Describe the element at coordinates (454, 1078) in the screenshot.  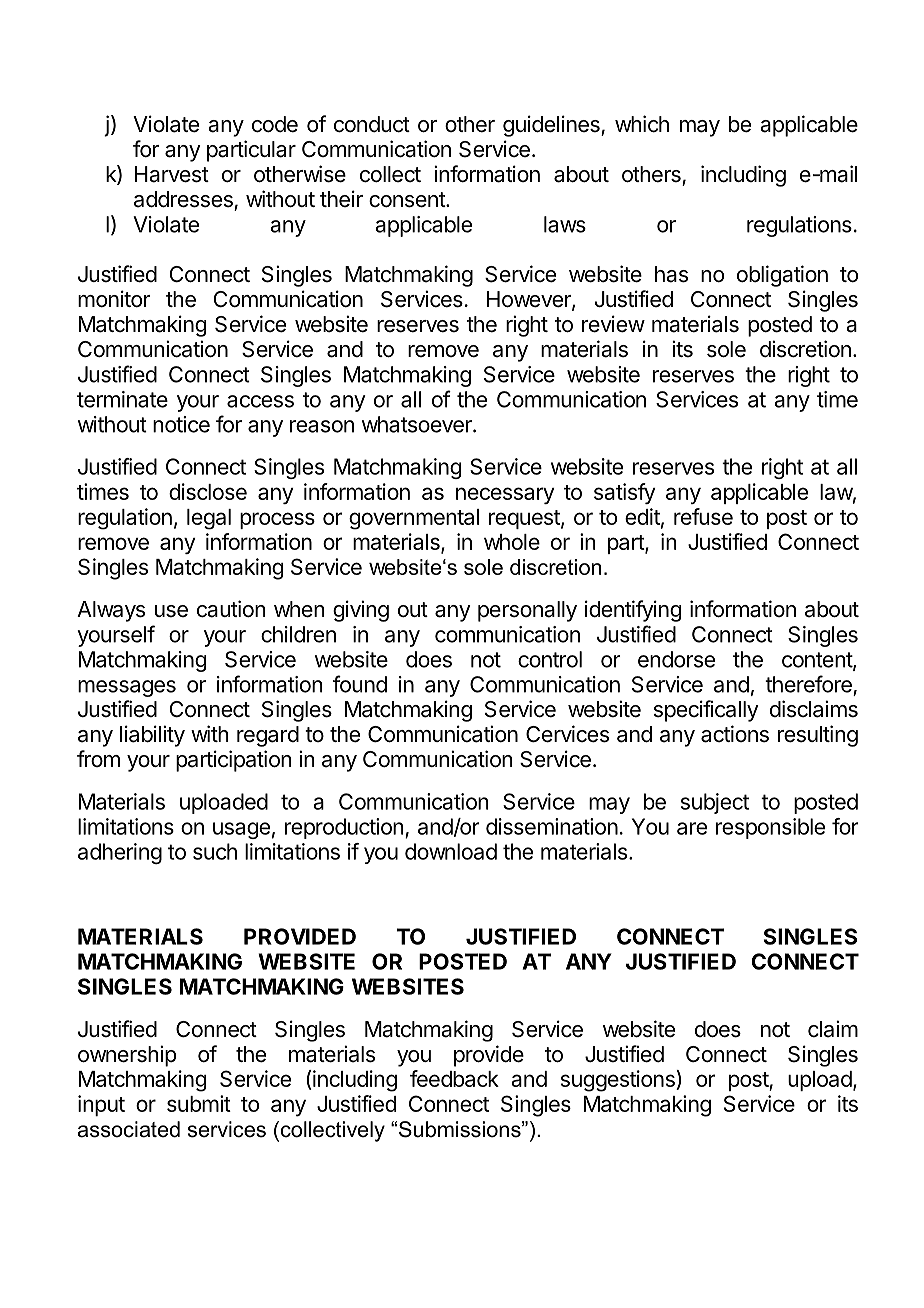
I see `feedback` at that location.
